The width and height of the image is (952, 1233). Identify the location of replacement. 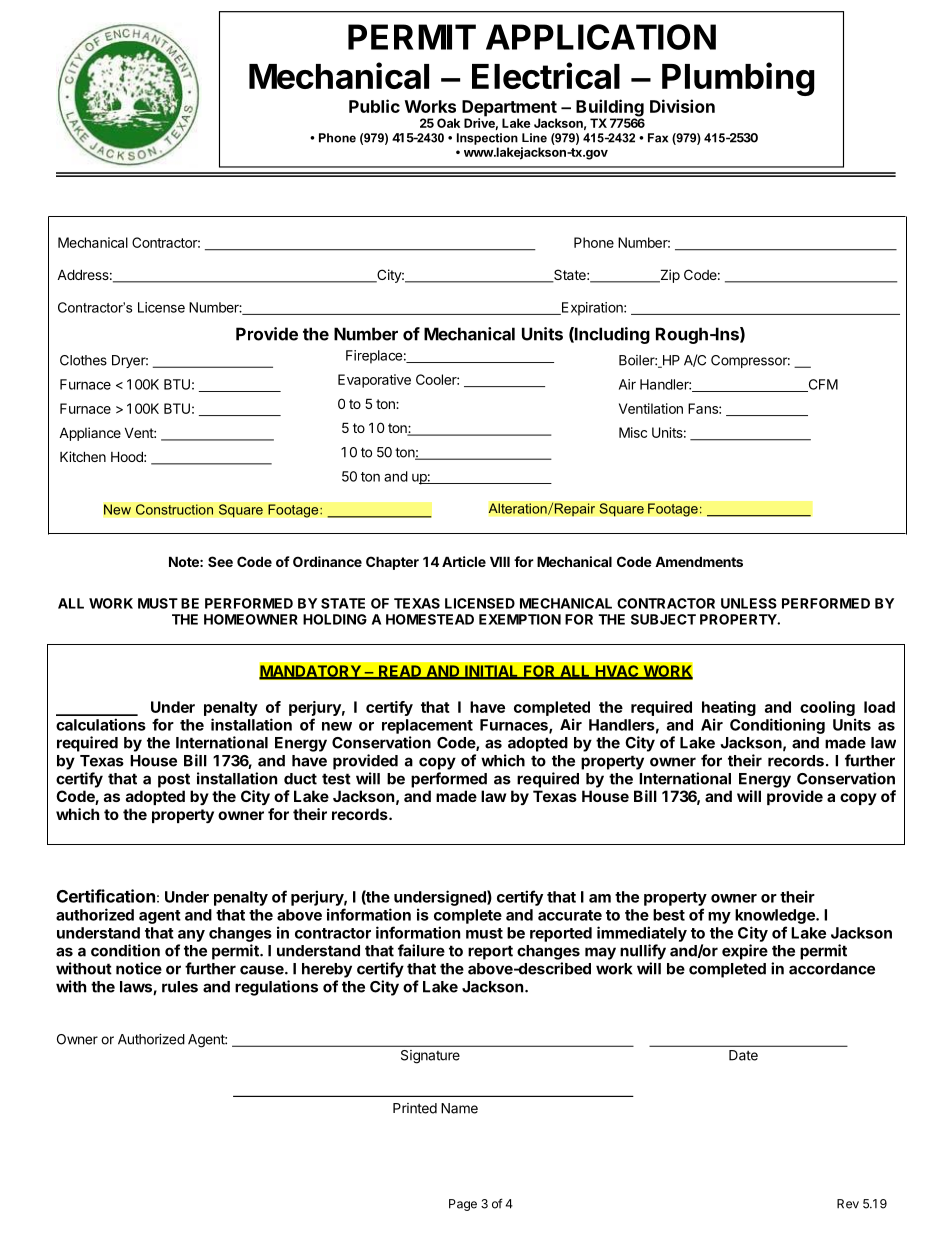
(427, 726).
